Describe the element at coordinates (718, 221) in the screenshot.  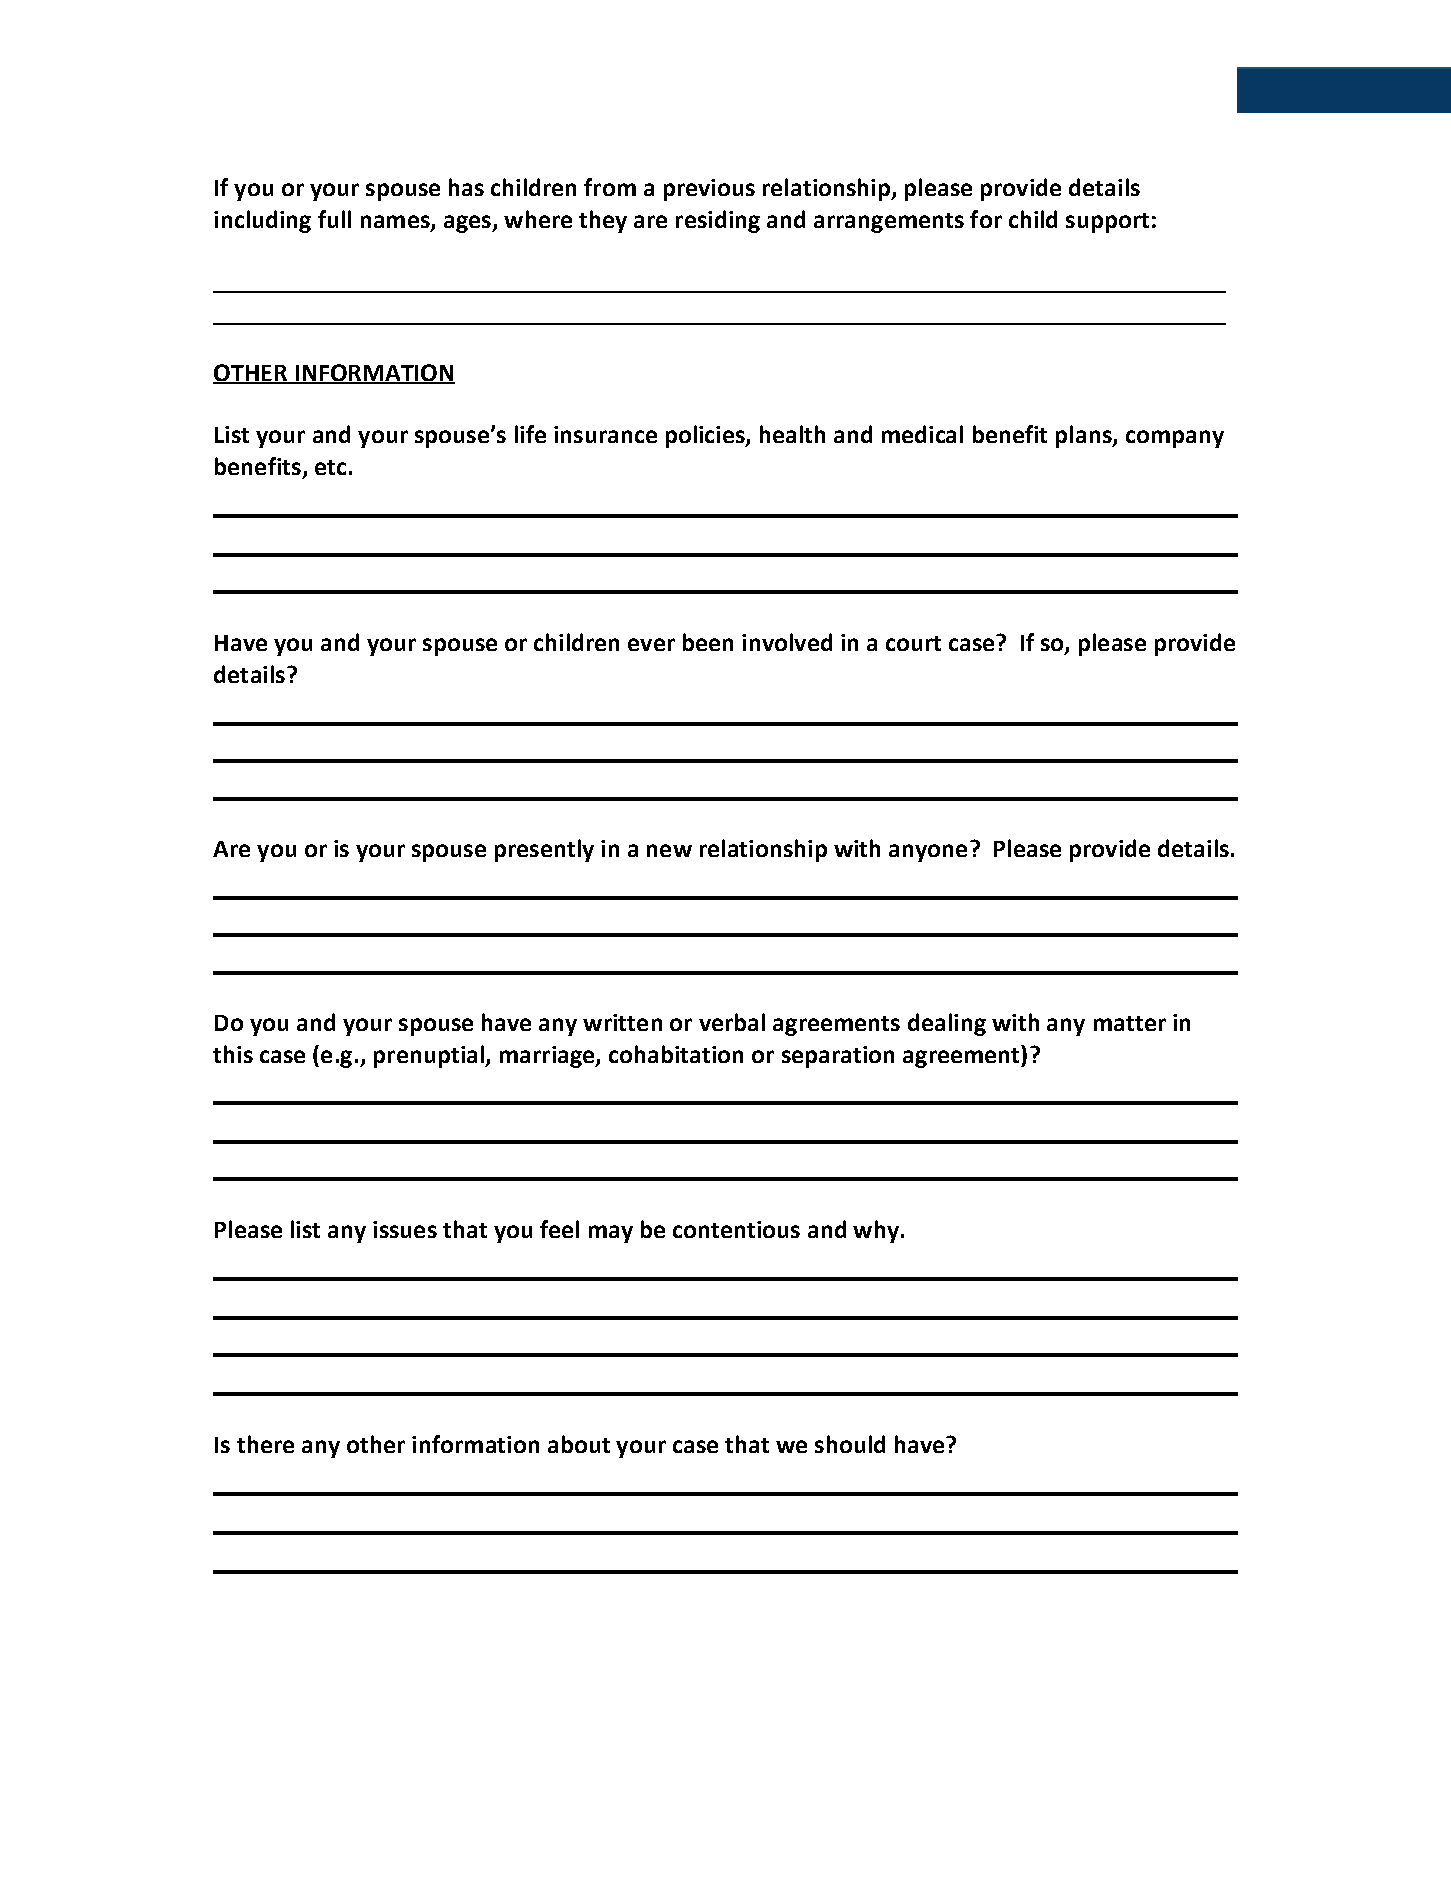
I see `residing` at that location.
